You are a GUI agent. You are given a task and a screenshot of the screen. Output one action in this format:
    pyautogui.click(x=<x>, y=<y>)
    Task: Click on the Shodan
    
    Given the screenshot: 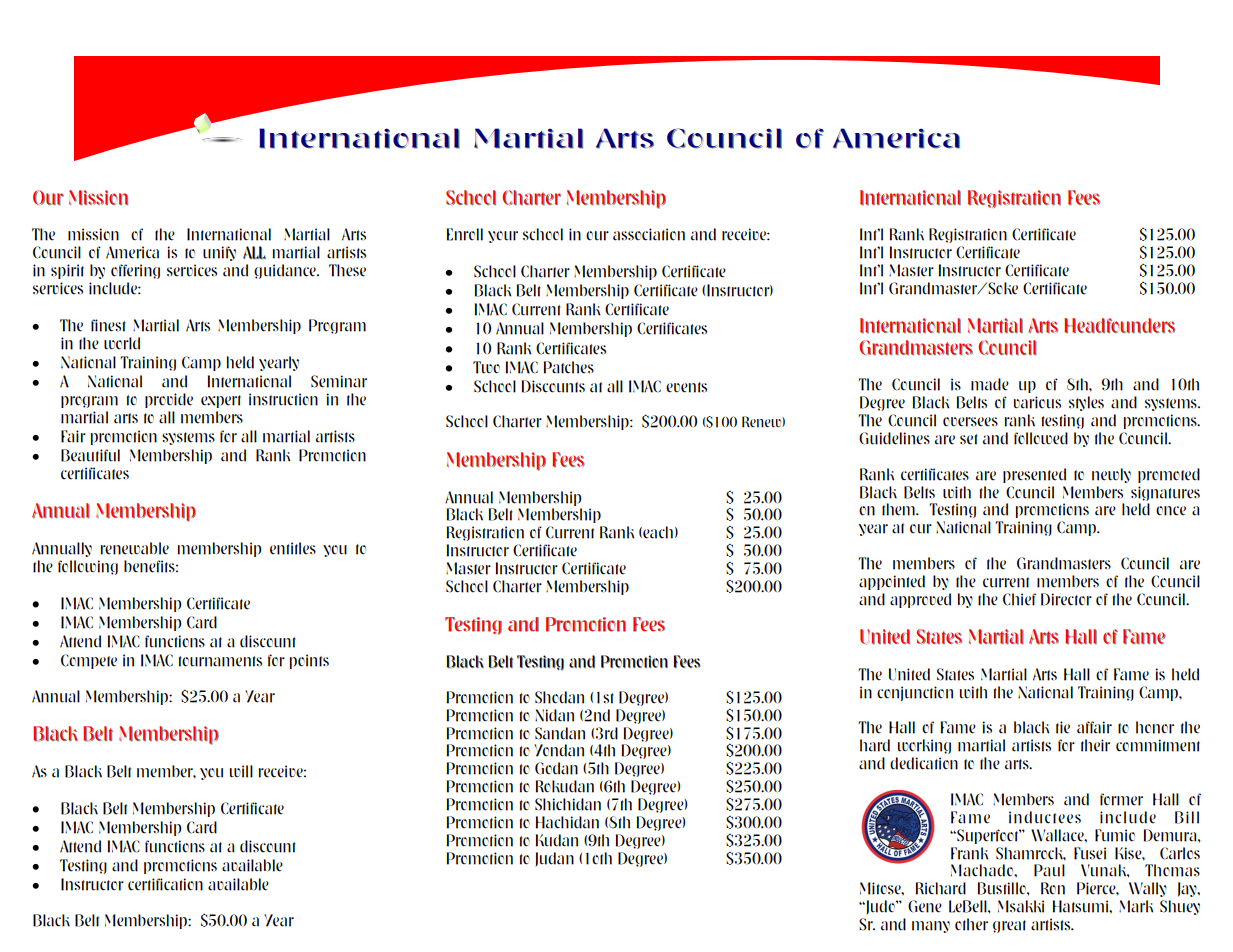 What is the action you would take?
    pyautogui.click(x=559, y=697)
